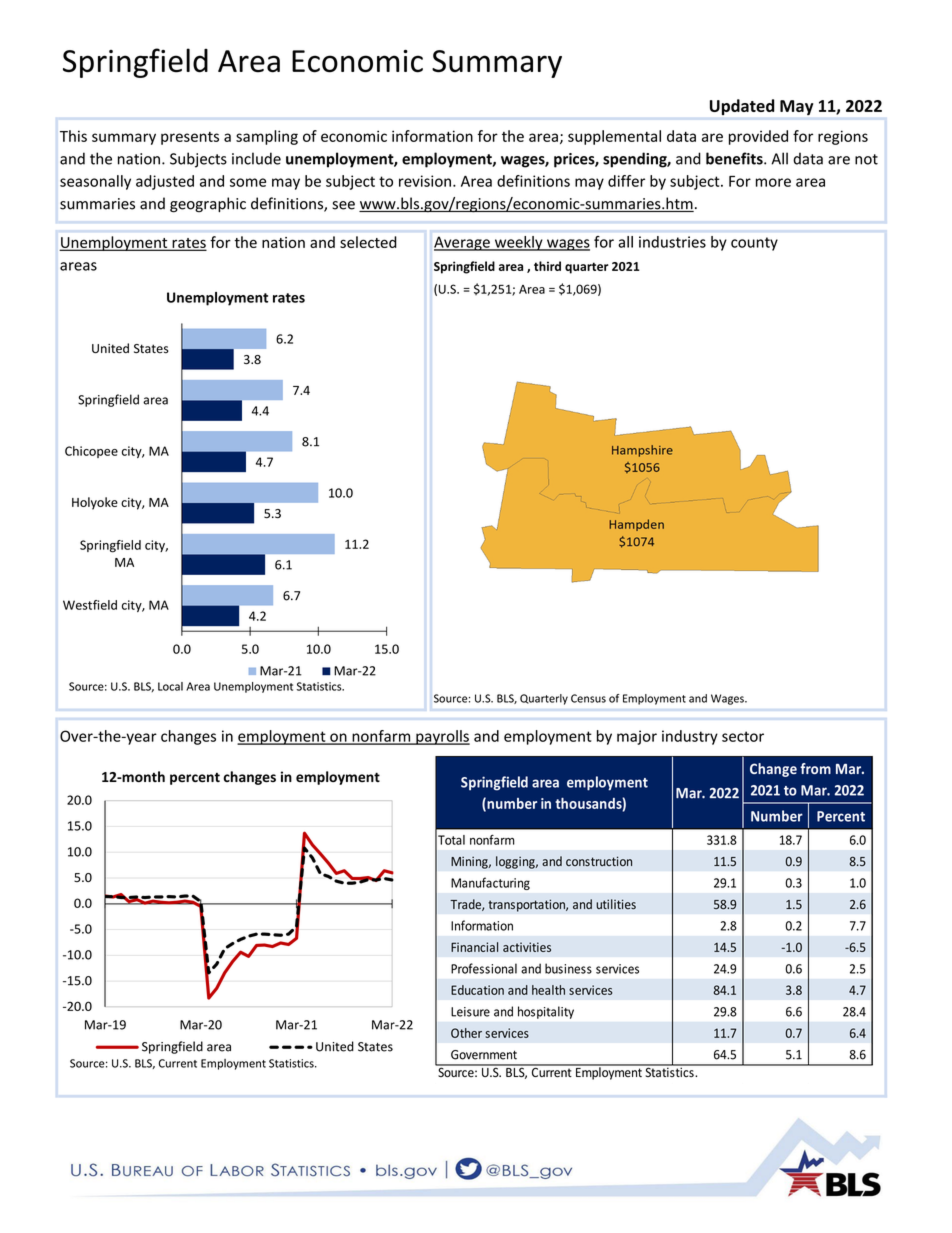 This screenshot has height=1233, width=952. Describe the element at coordinates (754, 244) in the screenshot. I see `county` at that location.
